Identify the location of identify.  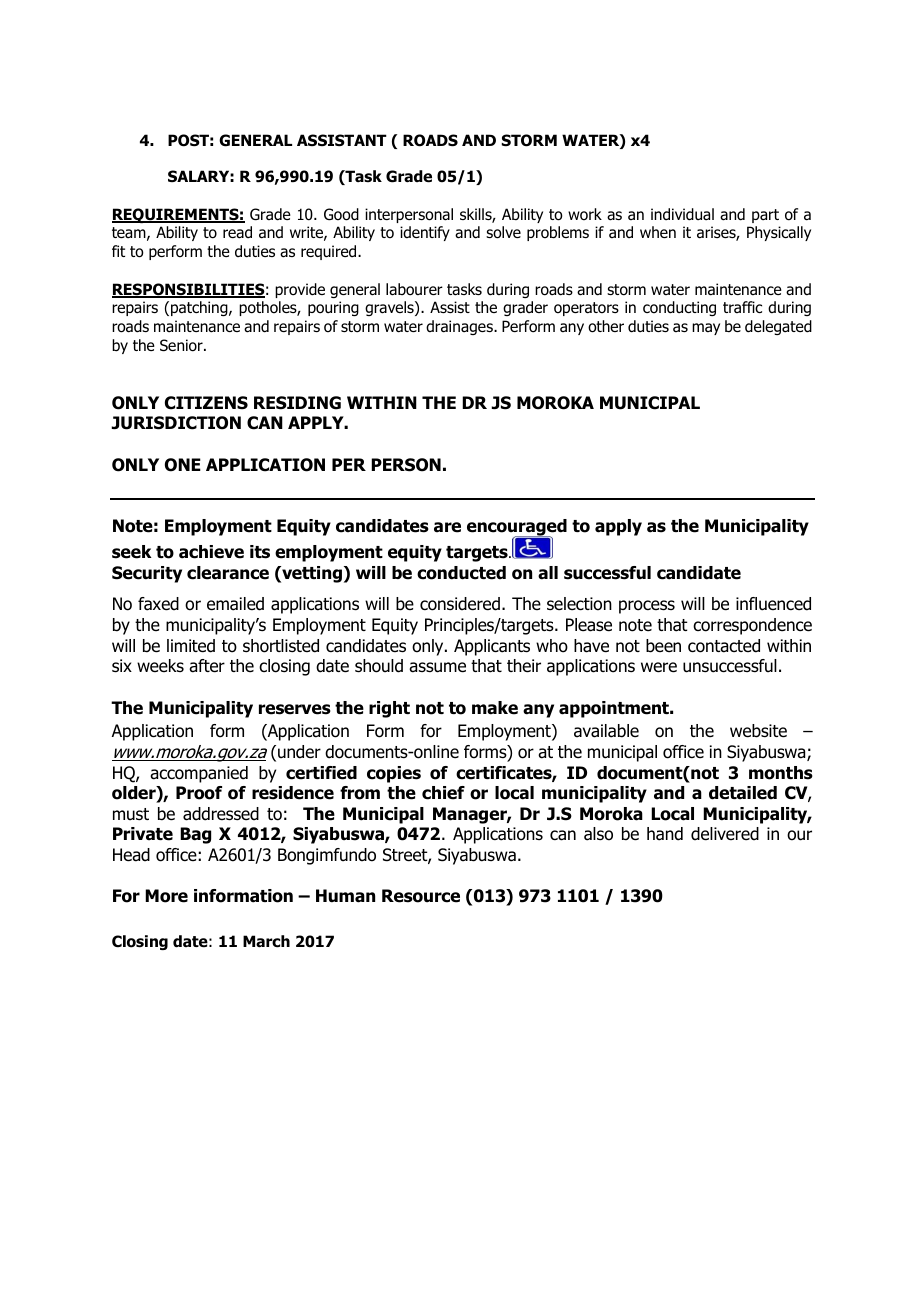
(425, 233).
